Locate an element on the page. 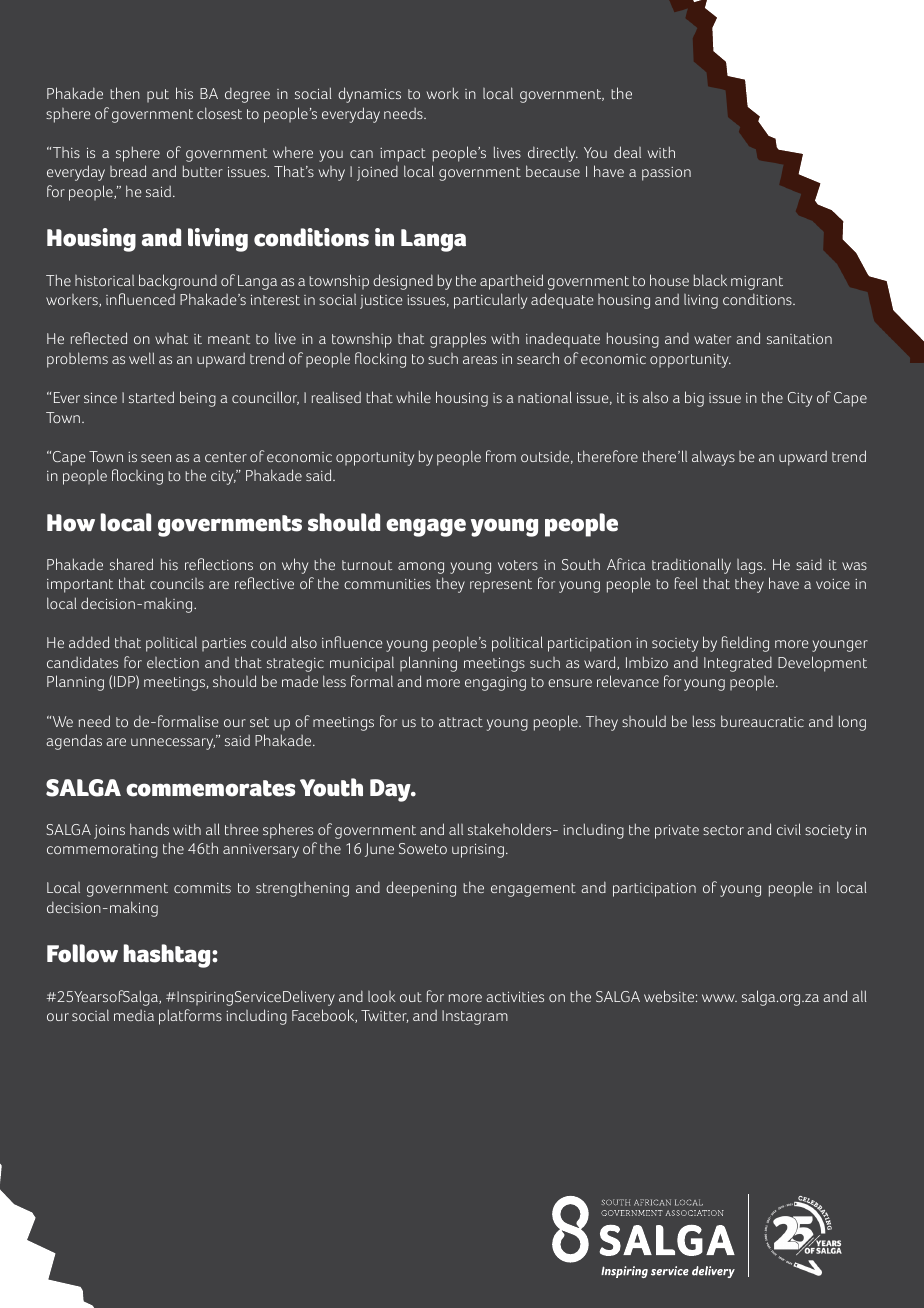 This document has height=1308, width=924. attract is located at coordinates (461, 722).
